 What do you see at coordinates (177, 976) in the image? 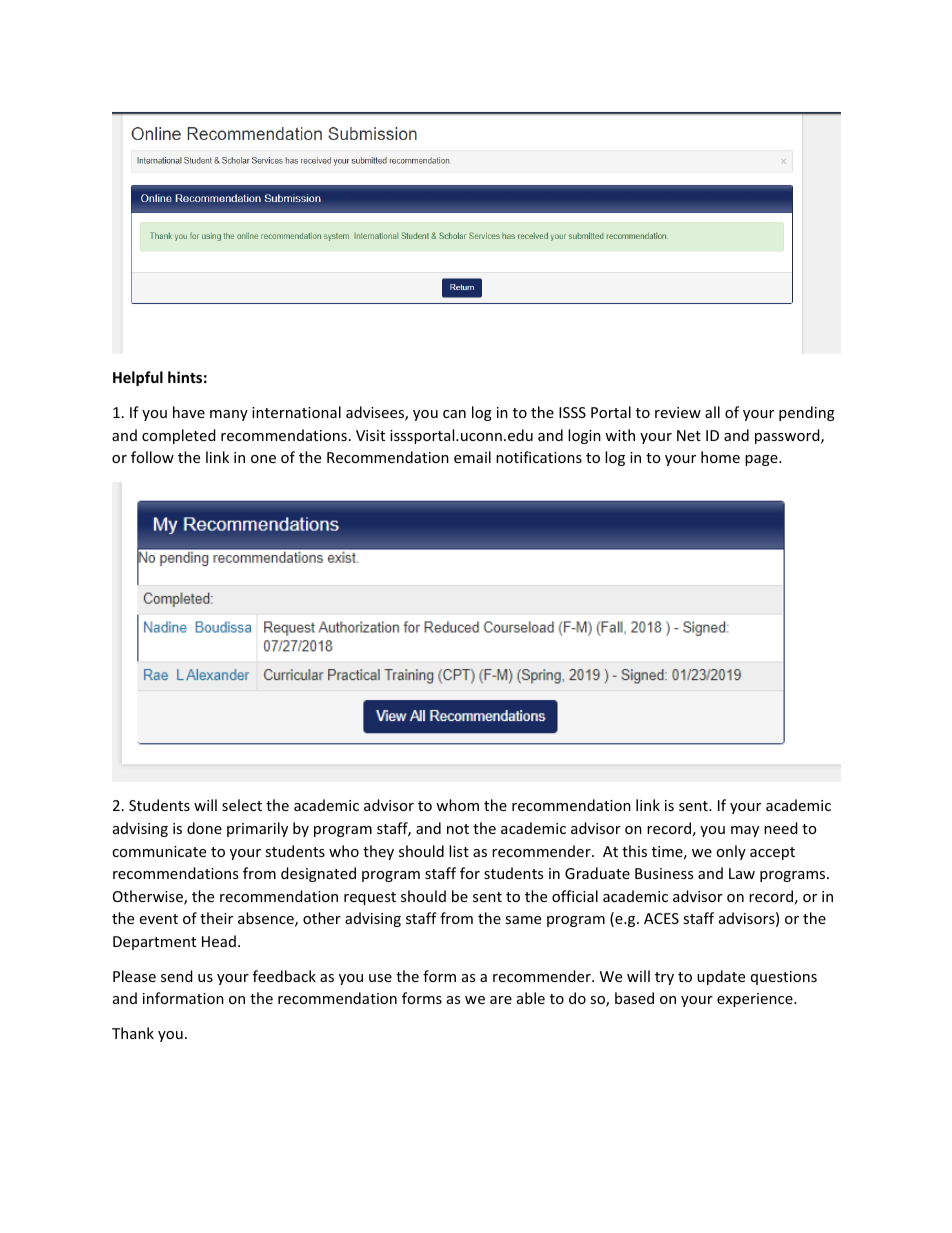
I see `send` at bounding box center [177, 976].
